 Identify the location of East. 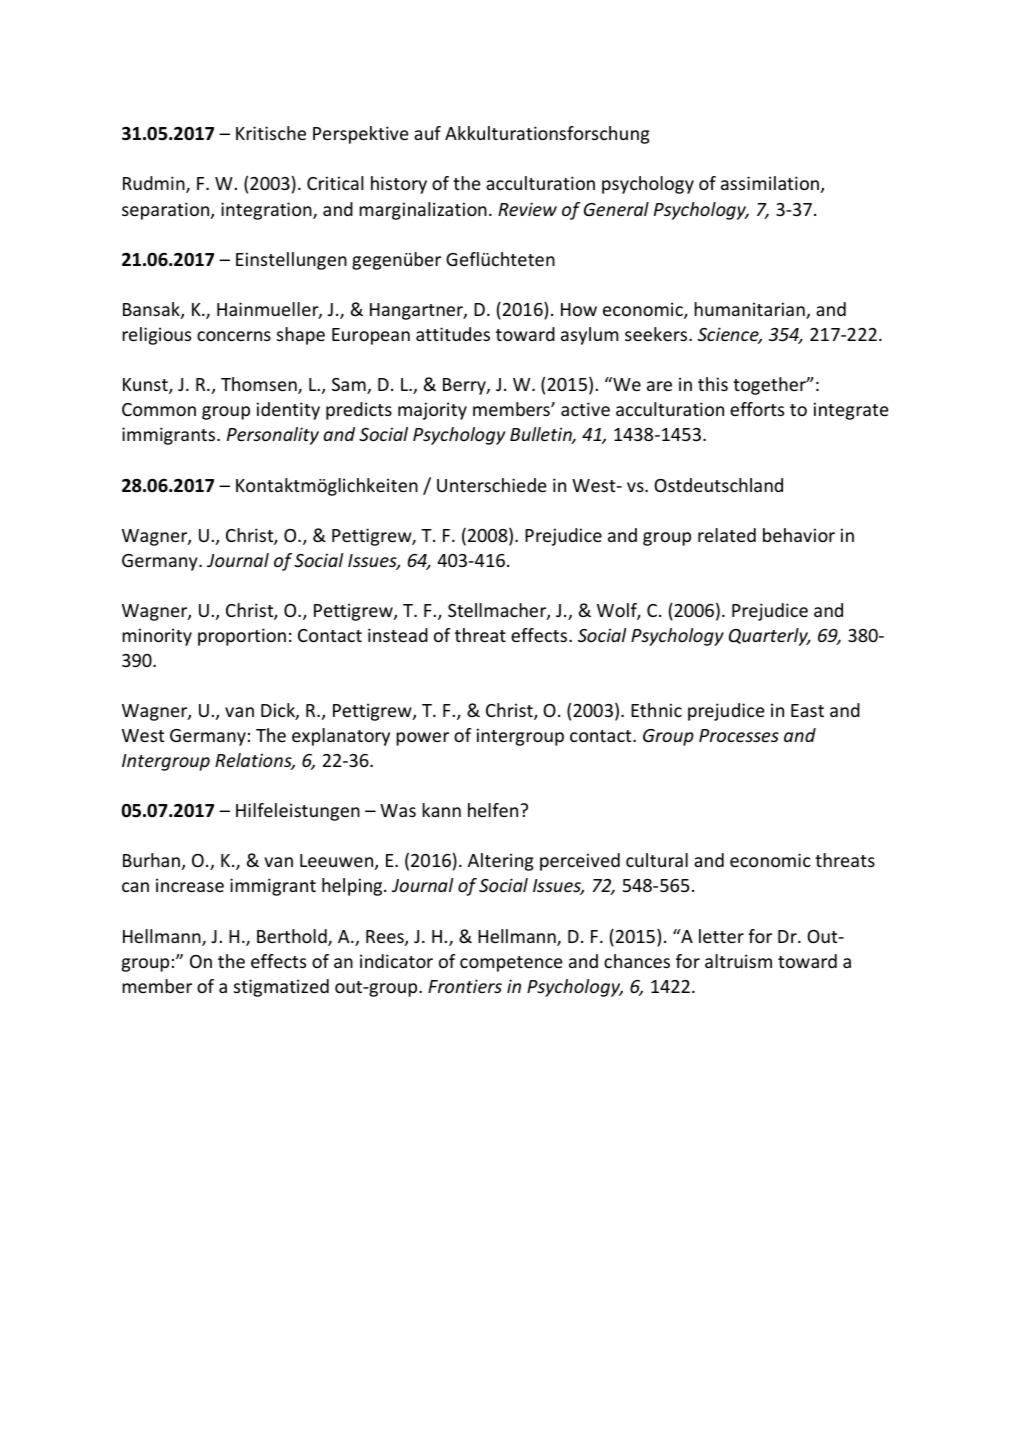
(807, 710).
